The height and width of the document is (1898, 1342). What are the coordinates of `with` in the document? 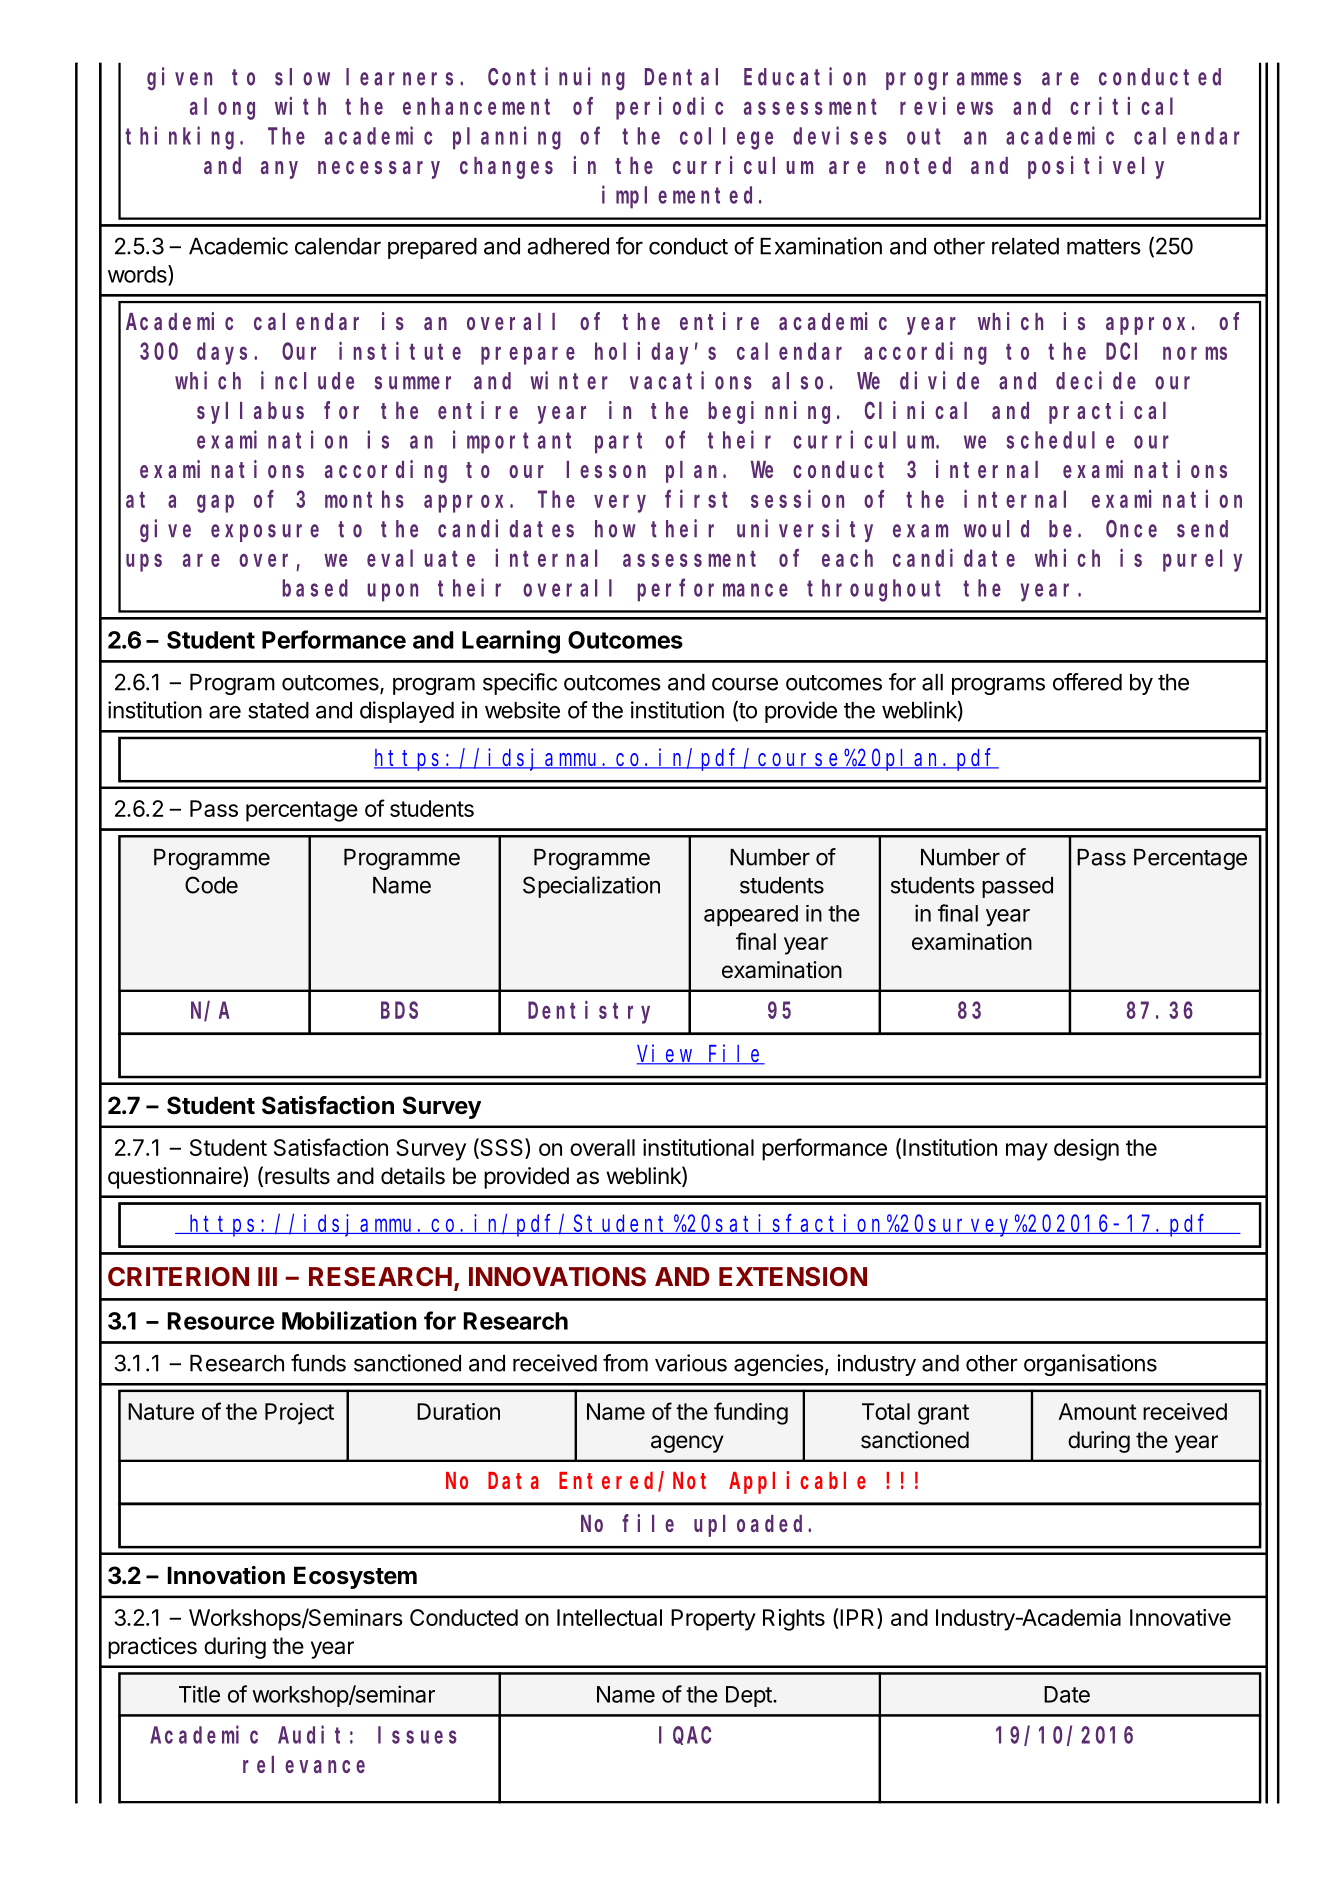 It's located at (300, 106).
